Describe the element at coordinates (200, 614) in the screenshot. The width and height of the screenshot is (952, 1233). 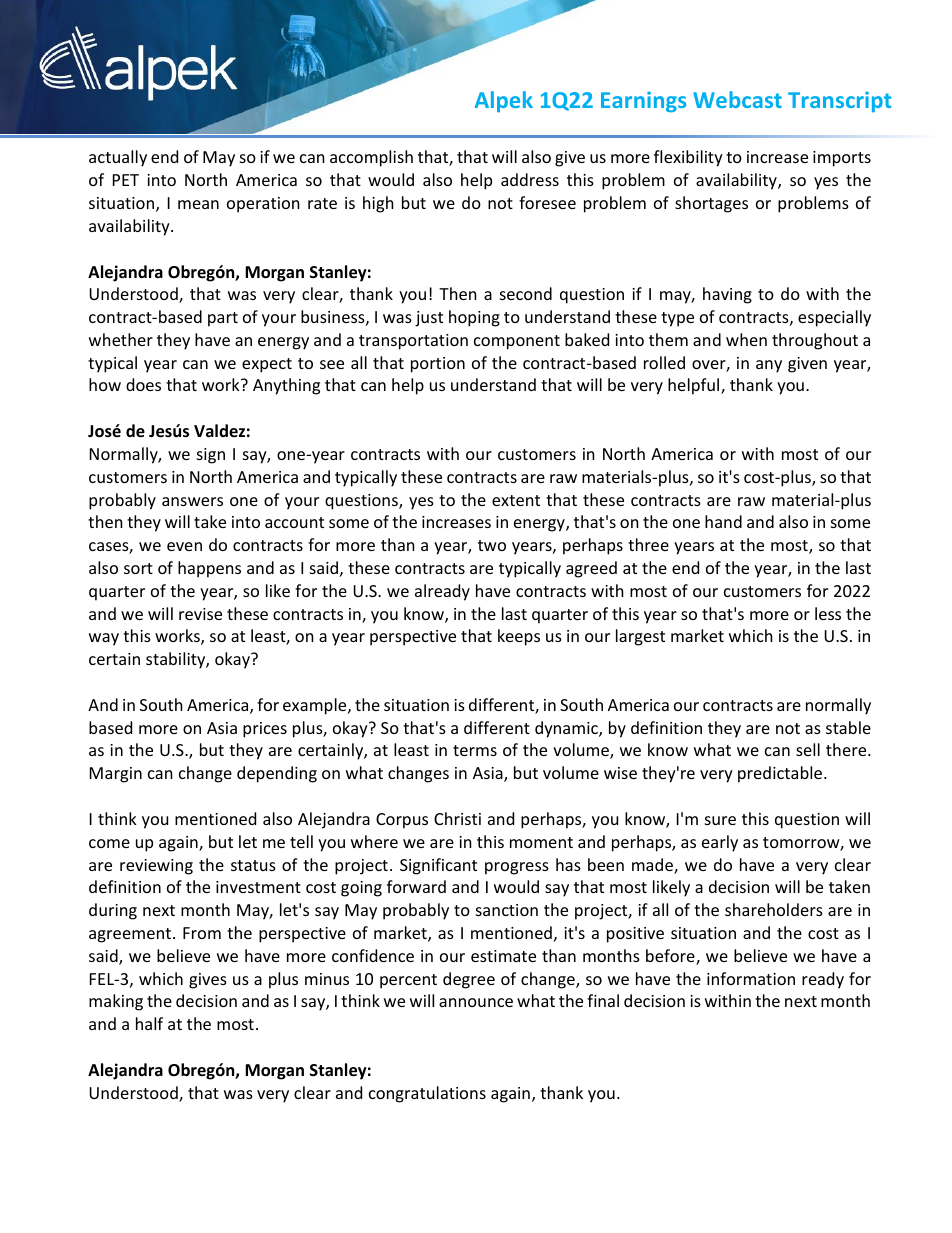
I see `revise` at that location.
